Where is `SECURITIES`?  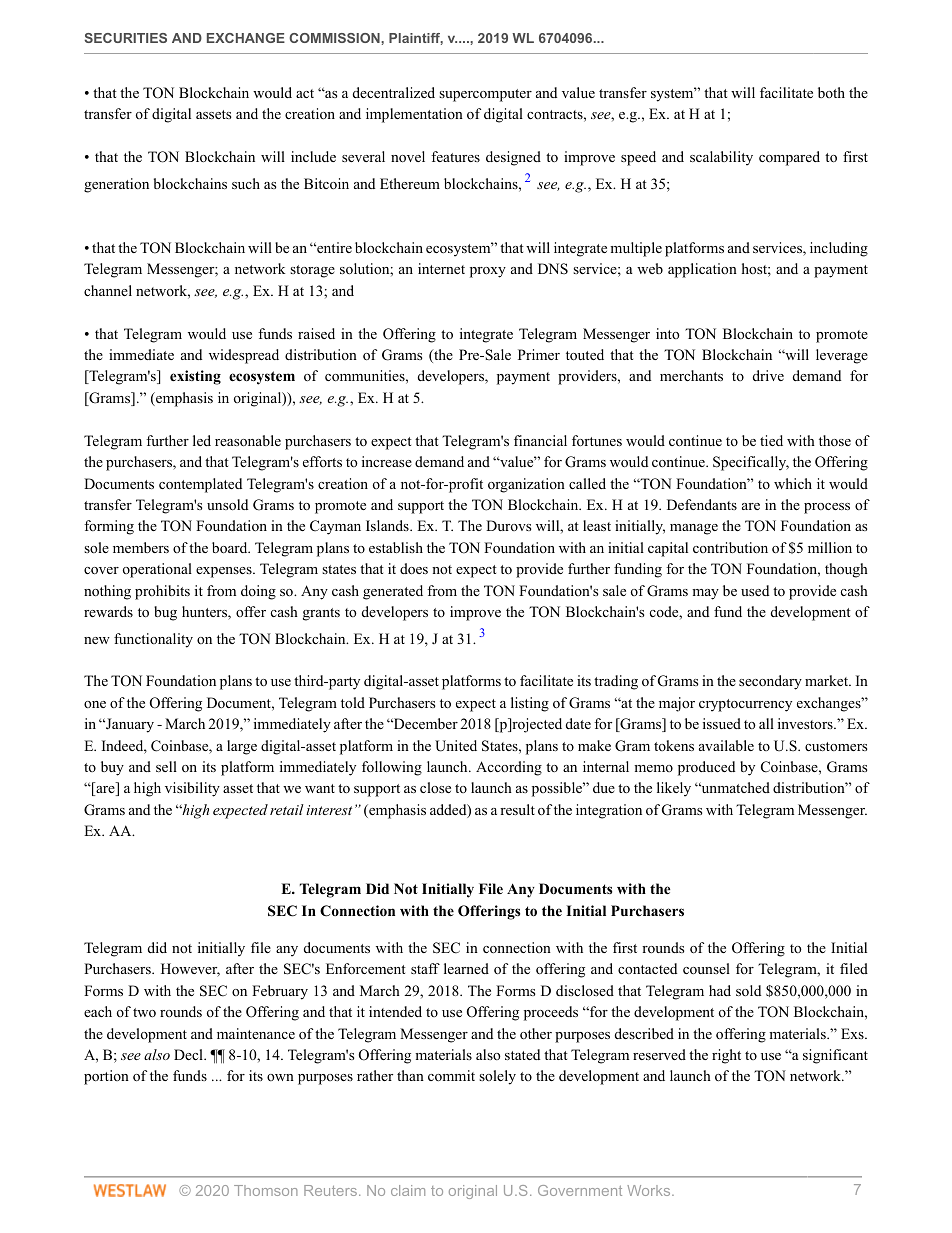
SECURITIES is located at coordinates (125, 38).
